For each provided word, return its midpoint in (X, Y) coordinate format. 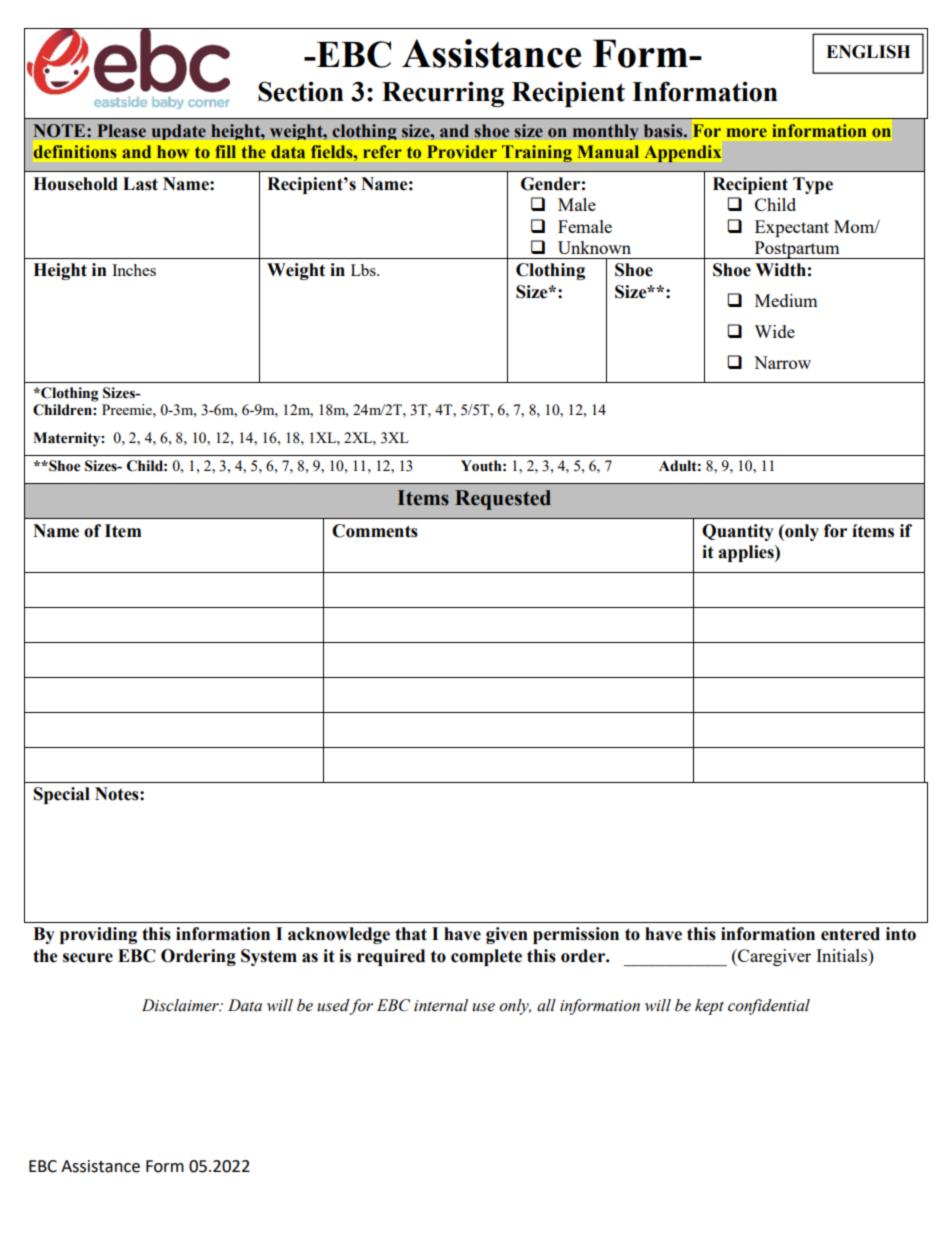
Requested (503, 500)
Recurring (443, 94)
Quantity (738, 532)
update (179, 132)
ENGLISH (868, 52)
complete (486, 957)
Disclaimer (181, 1005)
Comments (375, 531)
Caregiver (773, 957)
